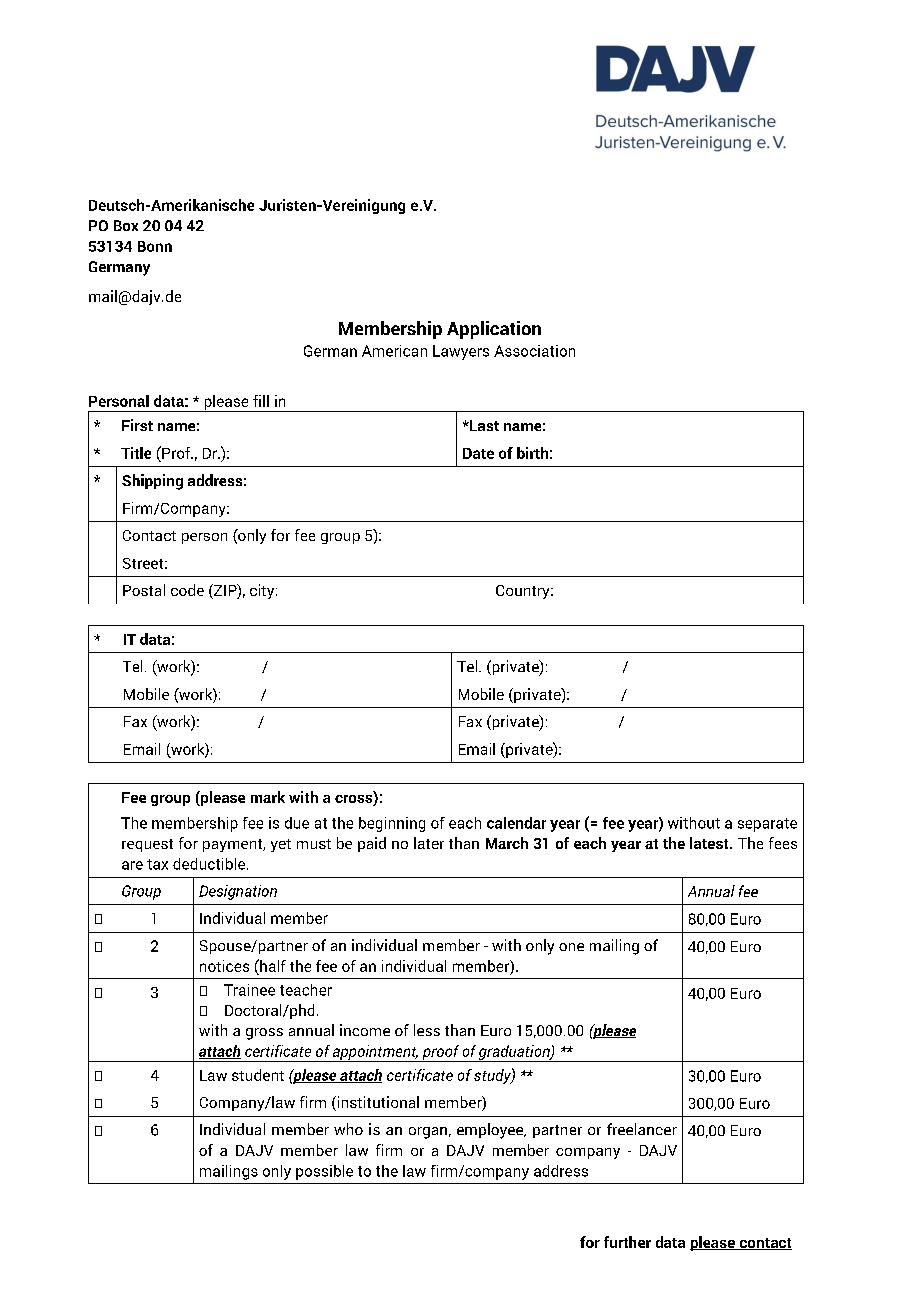 The image size is (924, 1308). What do you see at coordinates (534, 351) in the document?
I see `Association` at bounding box center [534, 351].
